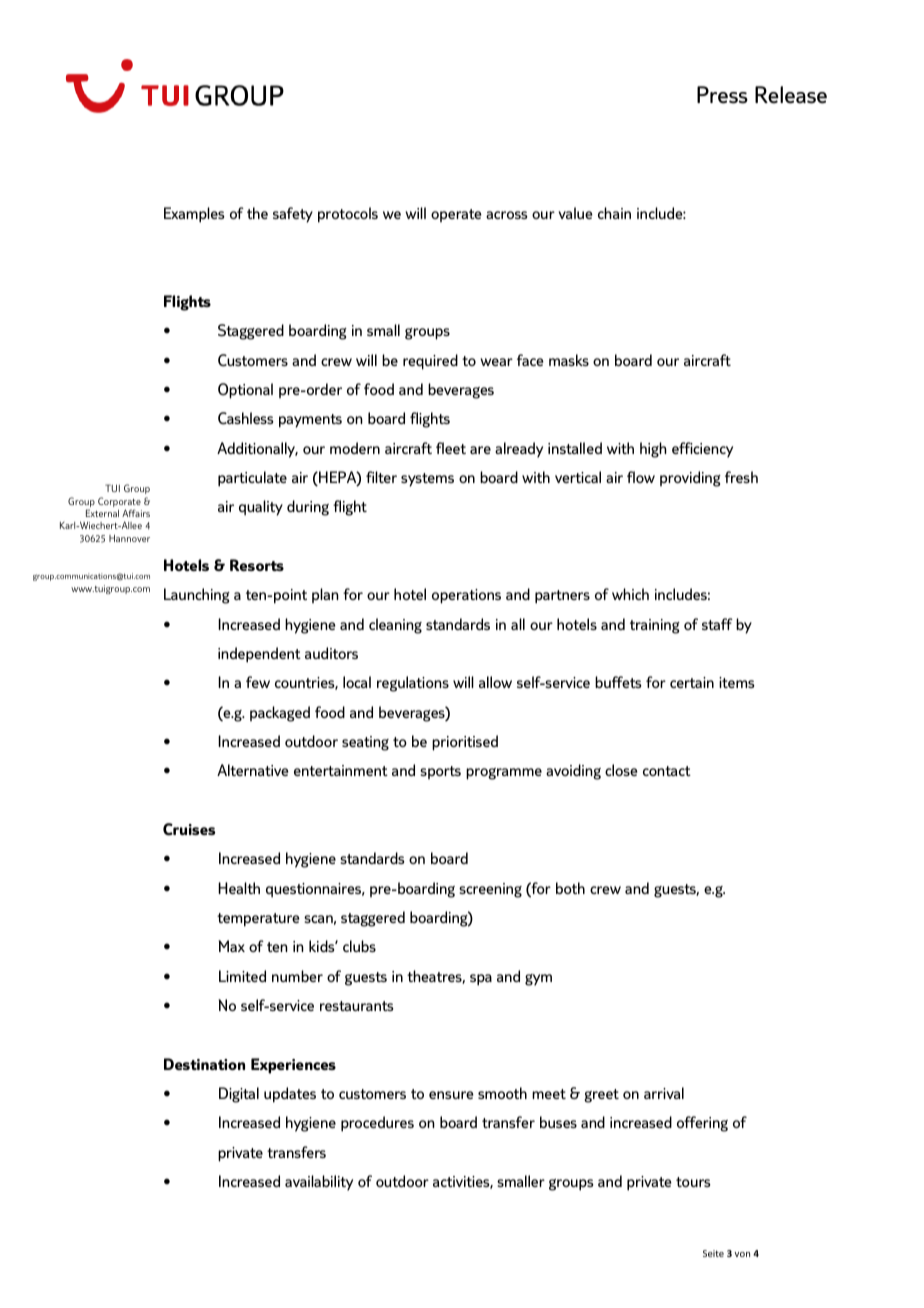  I want to click on operate, so click(456, 215).
